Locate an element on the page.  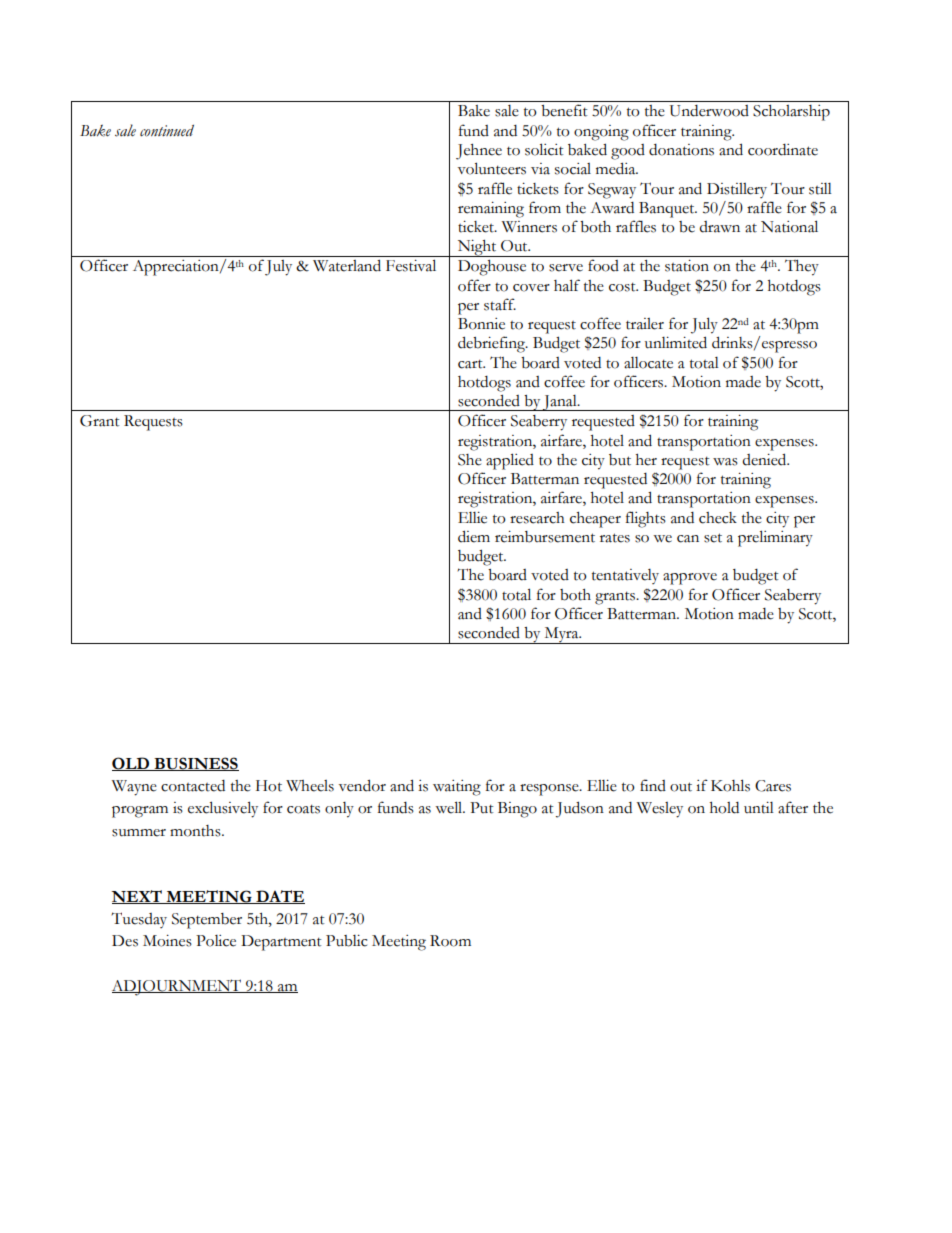
She is located at coordinates (470, 460).
